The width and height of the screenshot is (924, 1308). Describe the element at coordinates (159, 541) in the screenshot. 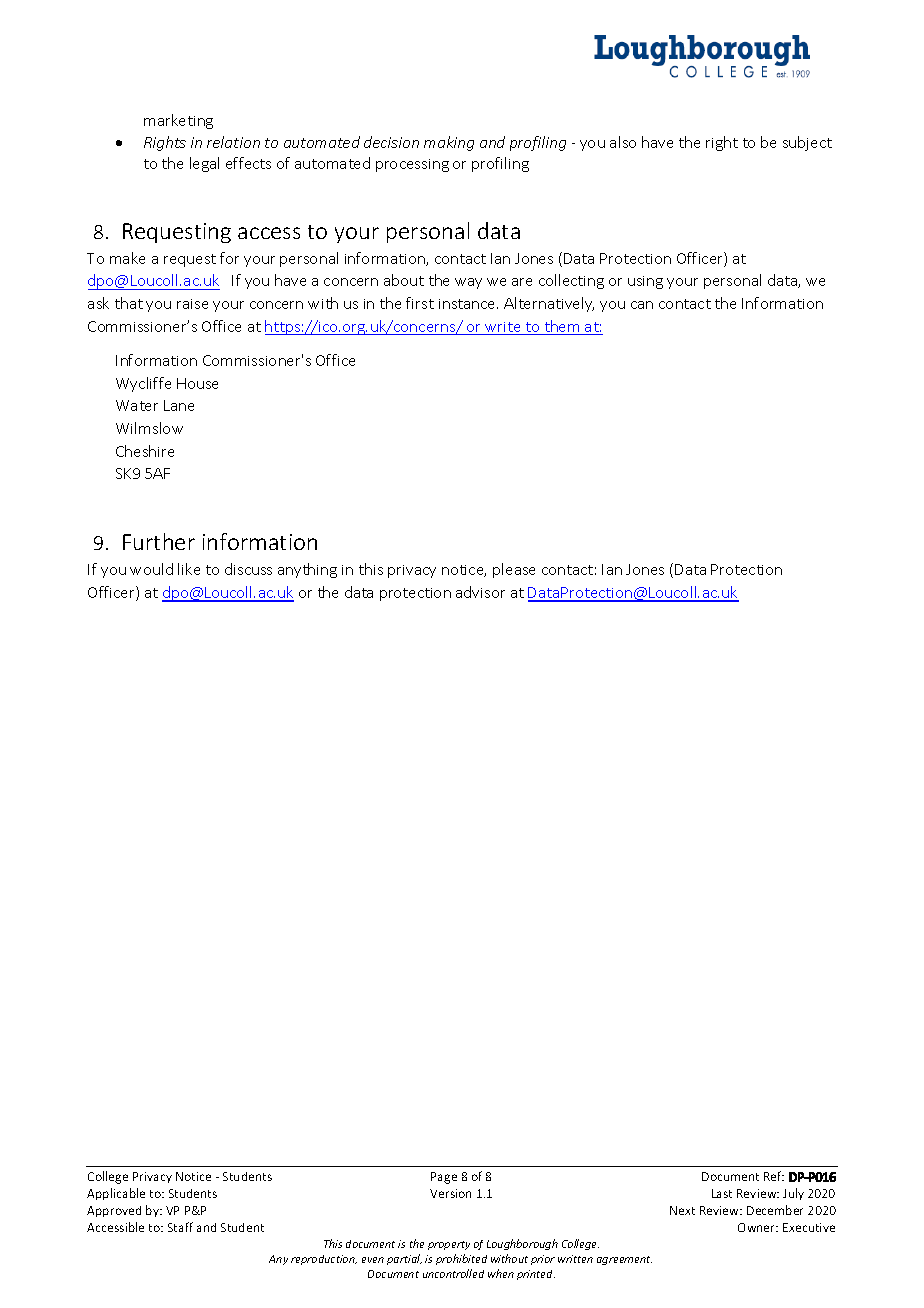

I see `Further` at that location.
